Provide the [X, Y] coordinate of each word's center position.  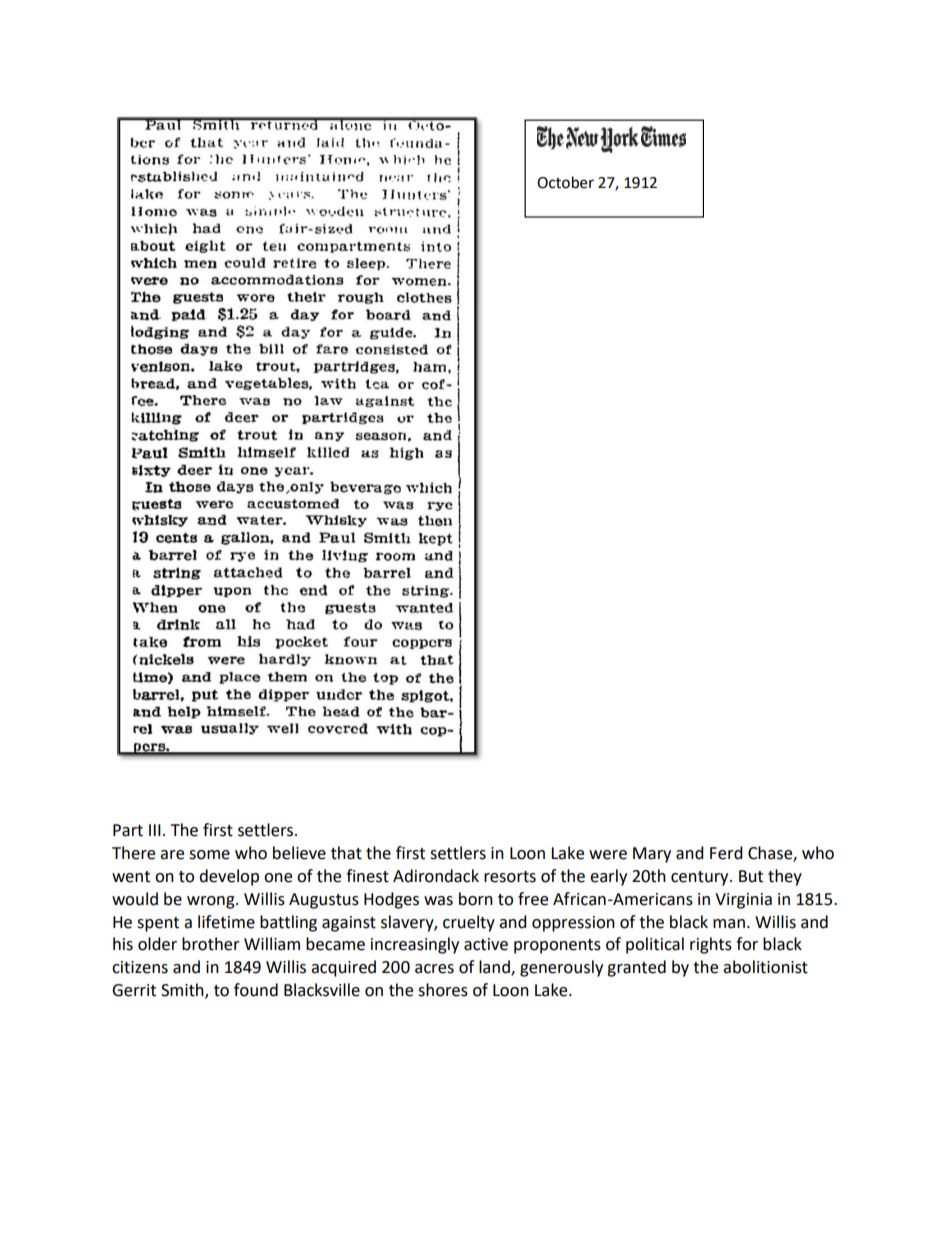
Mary [652, 855]
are [172, 855]
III [155, 830]
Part [128, 830]
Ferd [726, 853]
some [209, 855]
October [565, 182]
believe [299, 853]
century [701, 878]
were [608, 855]
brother [211, 944]
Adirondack [436, 876]
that [346, 853]
